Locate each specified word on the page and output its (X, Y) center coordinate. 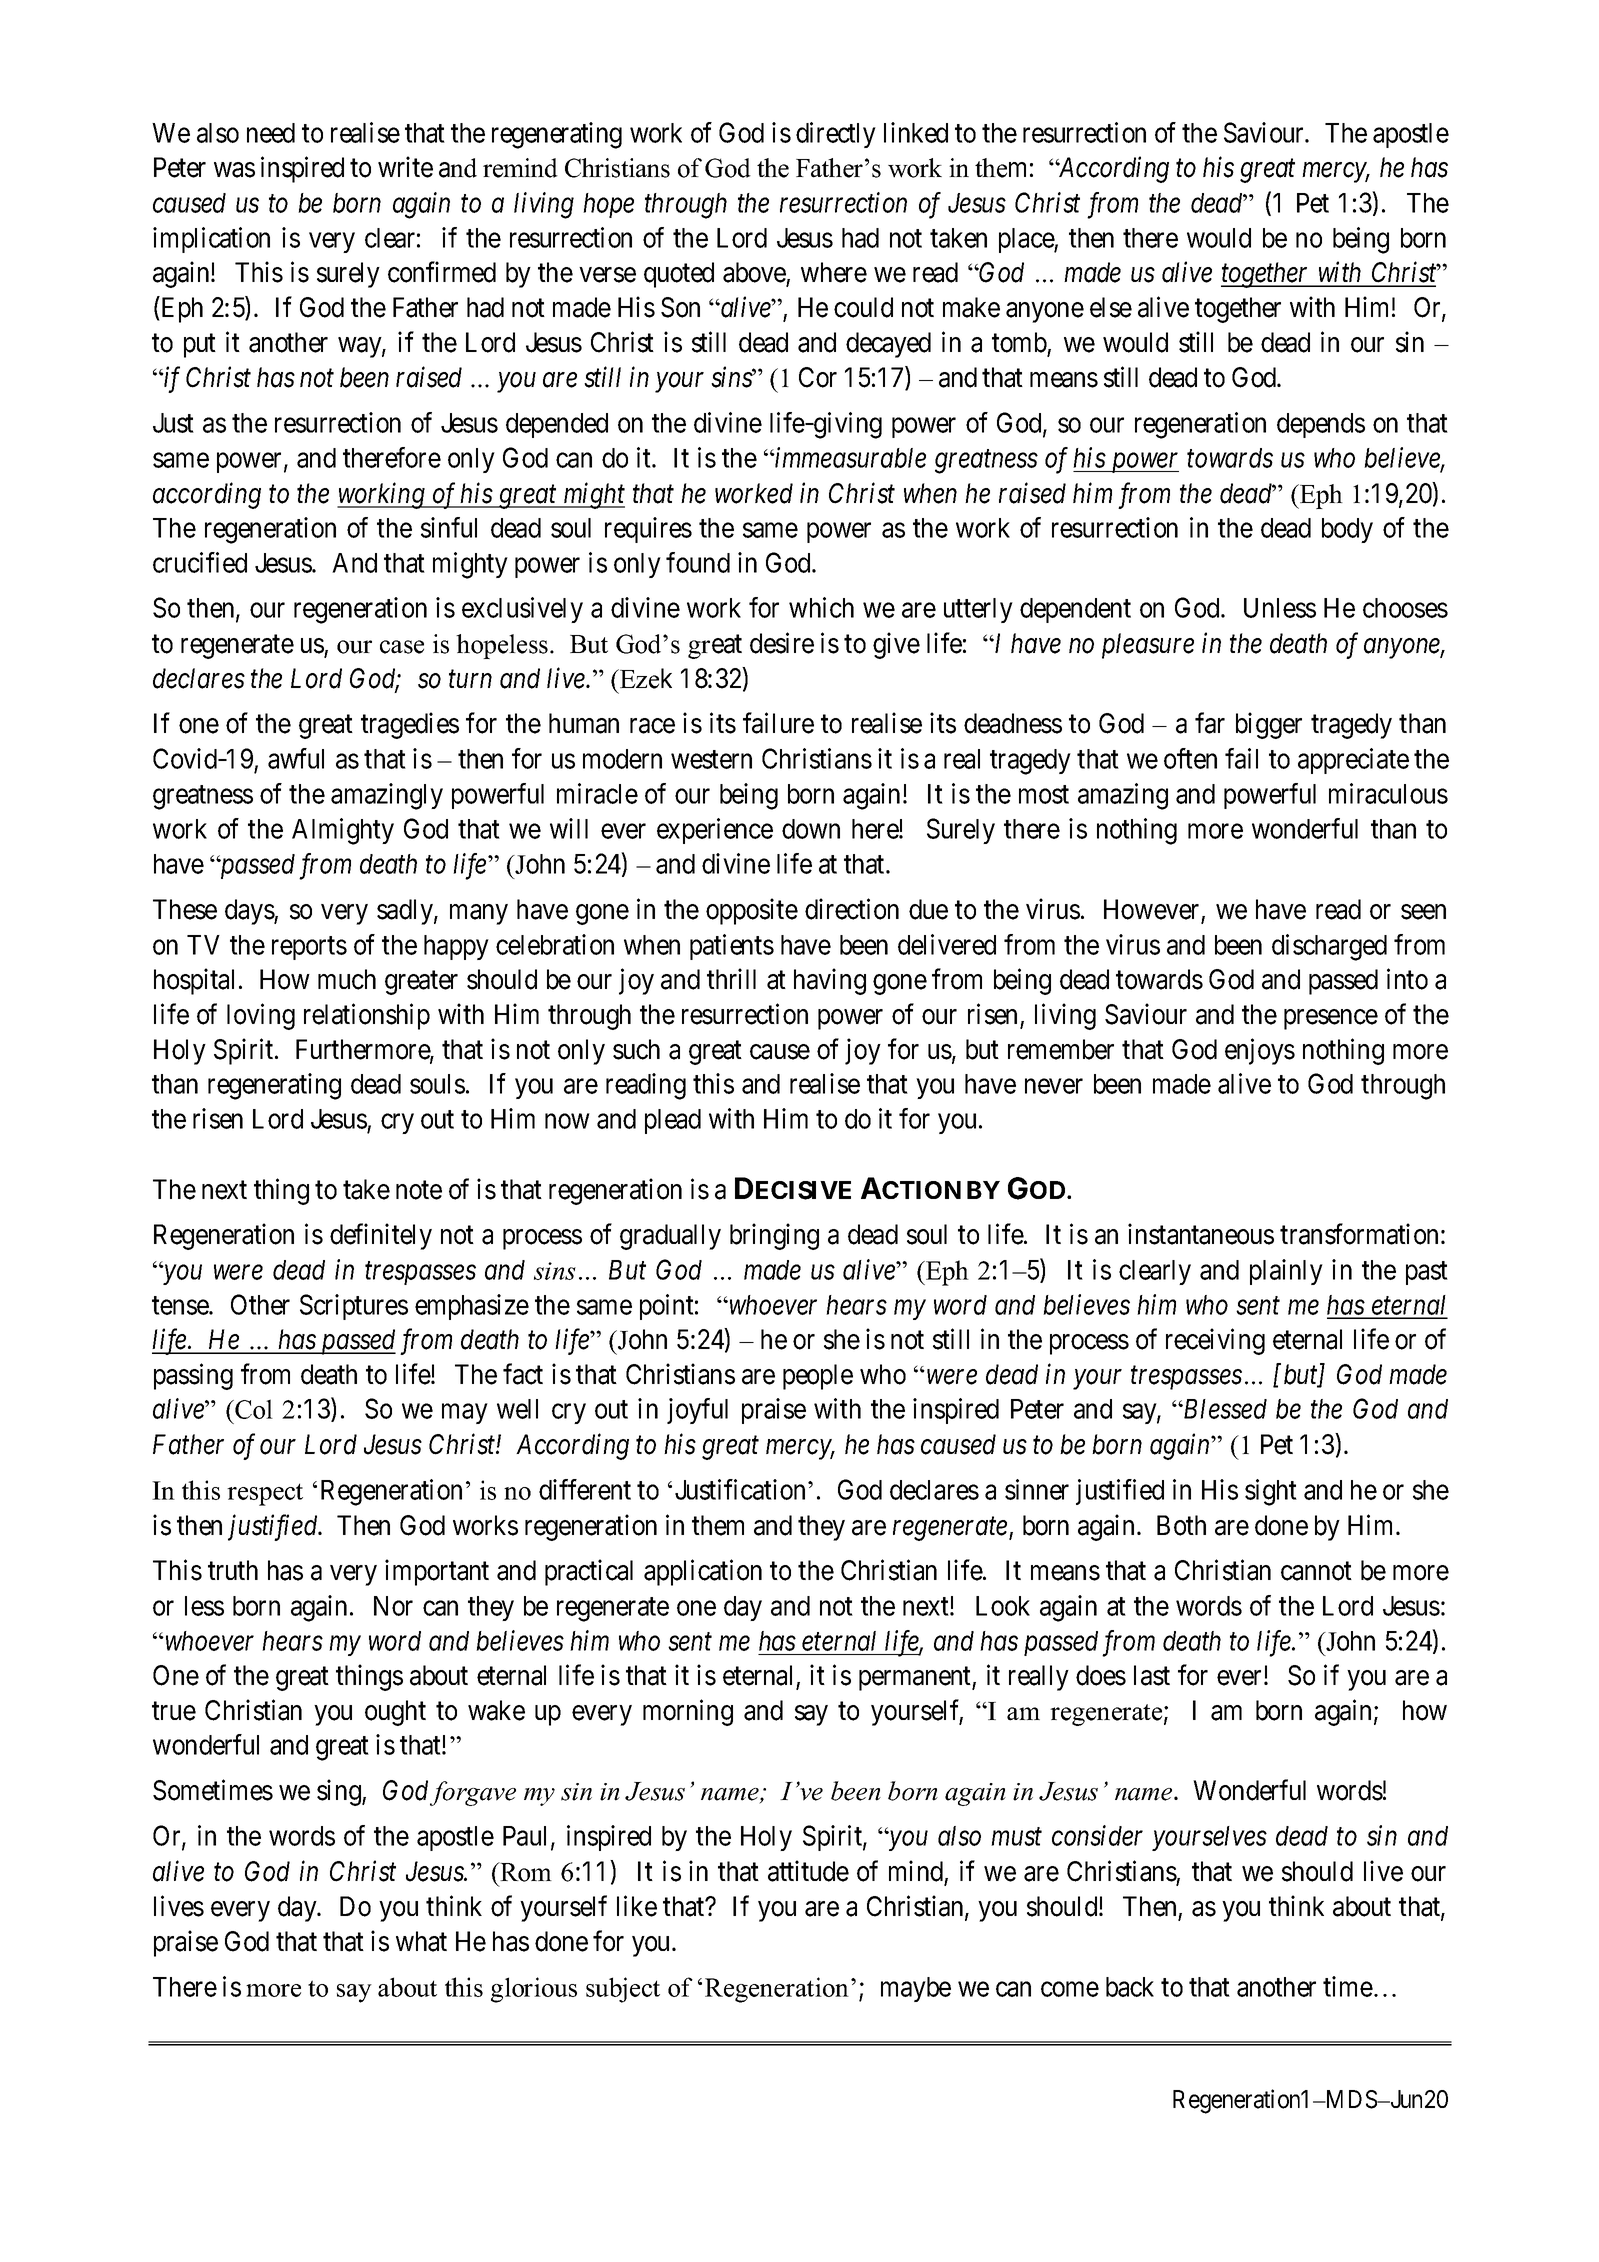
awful (296, 758)
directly (836, 135)
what (421, 1941)
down (811, 829)
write (405, 167)
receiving (1215, 1341)
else (1111, 307)
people (818, 1377)
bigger (1269, 725)
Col (253, 1409)
